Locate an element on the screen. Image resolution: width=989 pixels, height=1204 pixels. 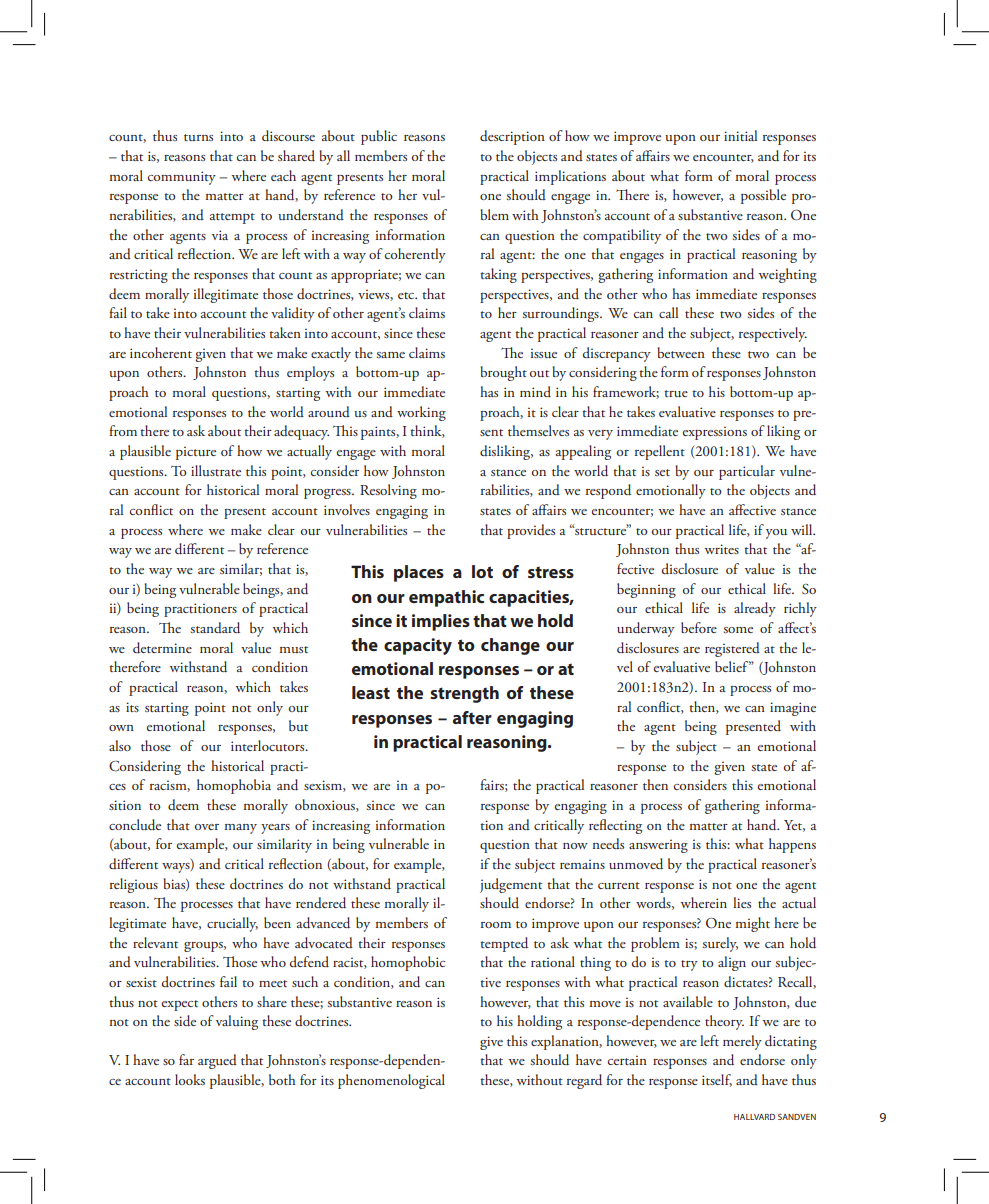
phenomenological is located at coordinates (391, 1081).
